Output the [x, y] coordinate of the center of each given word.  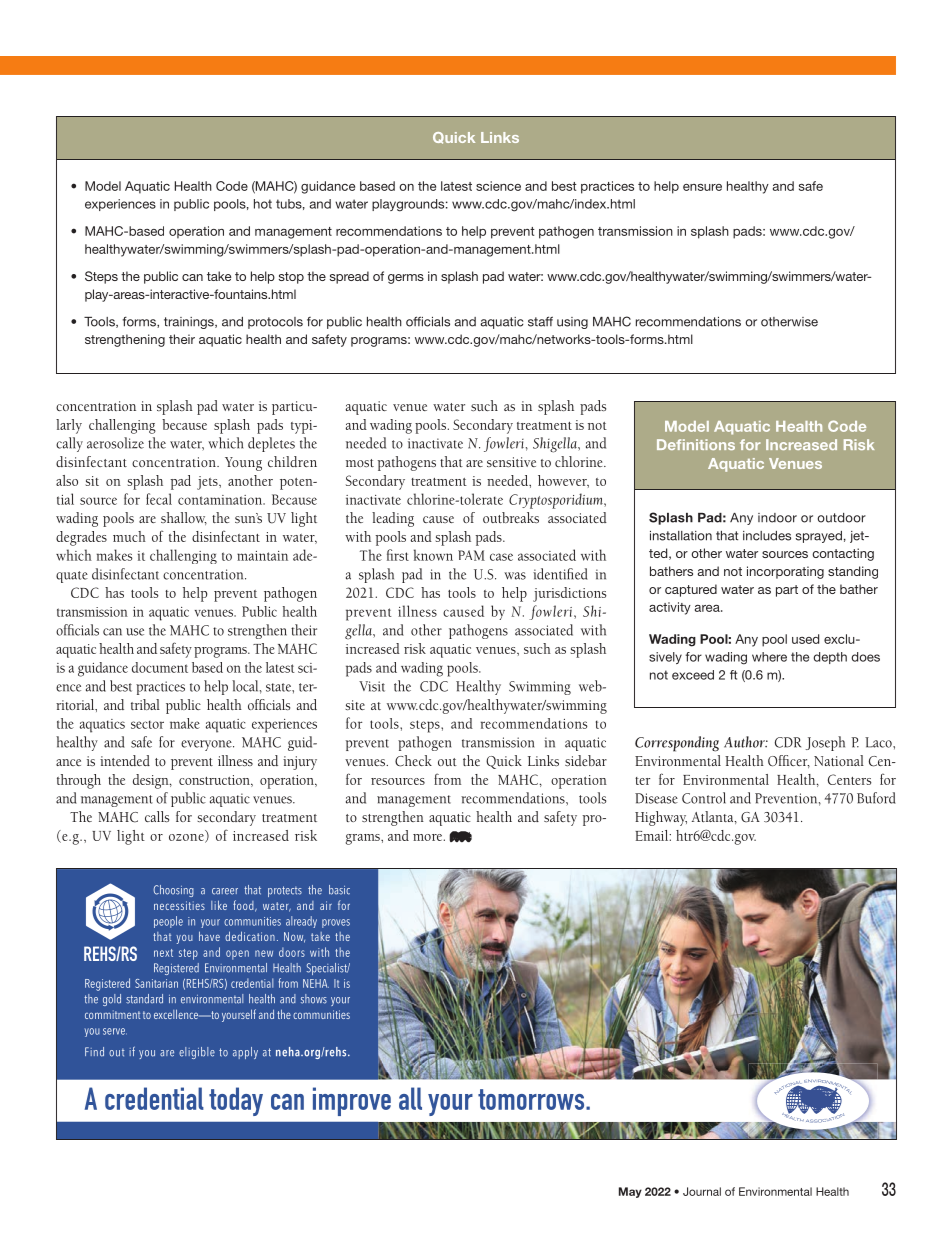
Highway [661, 818]
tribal [145, 704]
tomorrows [532, 1099]
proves [336, 923]
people [168, 922]
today [236, 1101]
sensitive [511, 462]
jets [208, 483]
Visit [372, 686]
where [769, 657]
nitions [711, 444]
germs [406, 279]
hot [263, 204]
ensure [702, 187]
